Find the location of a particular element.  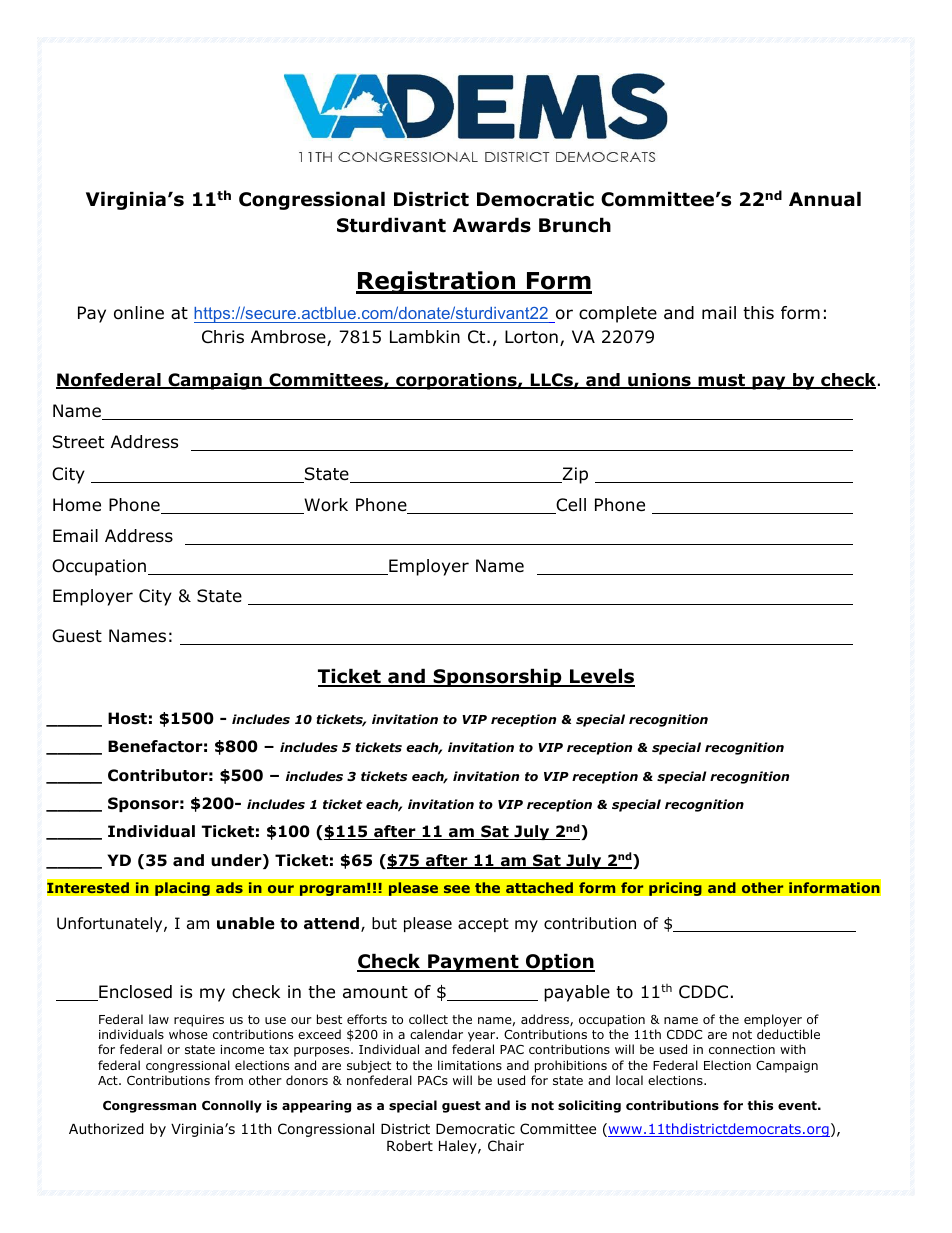

Annual is located at coordinates (825, 199).
